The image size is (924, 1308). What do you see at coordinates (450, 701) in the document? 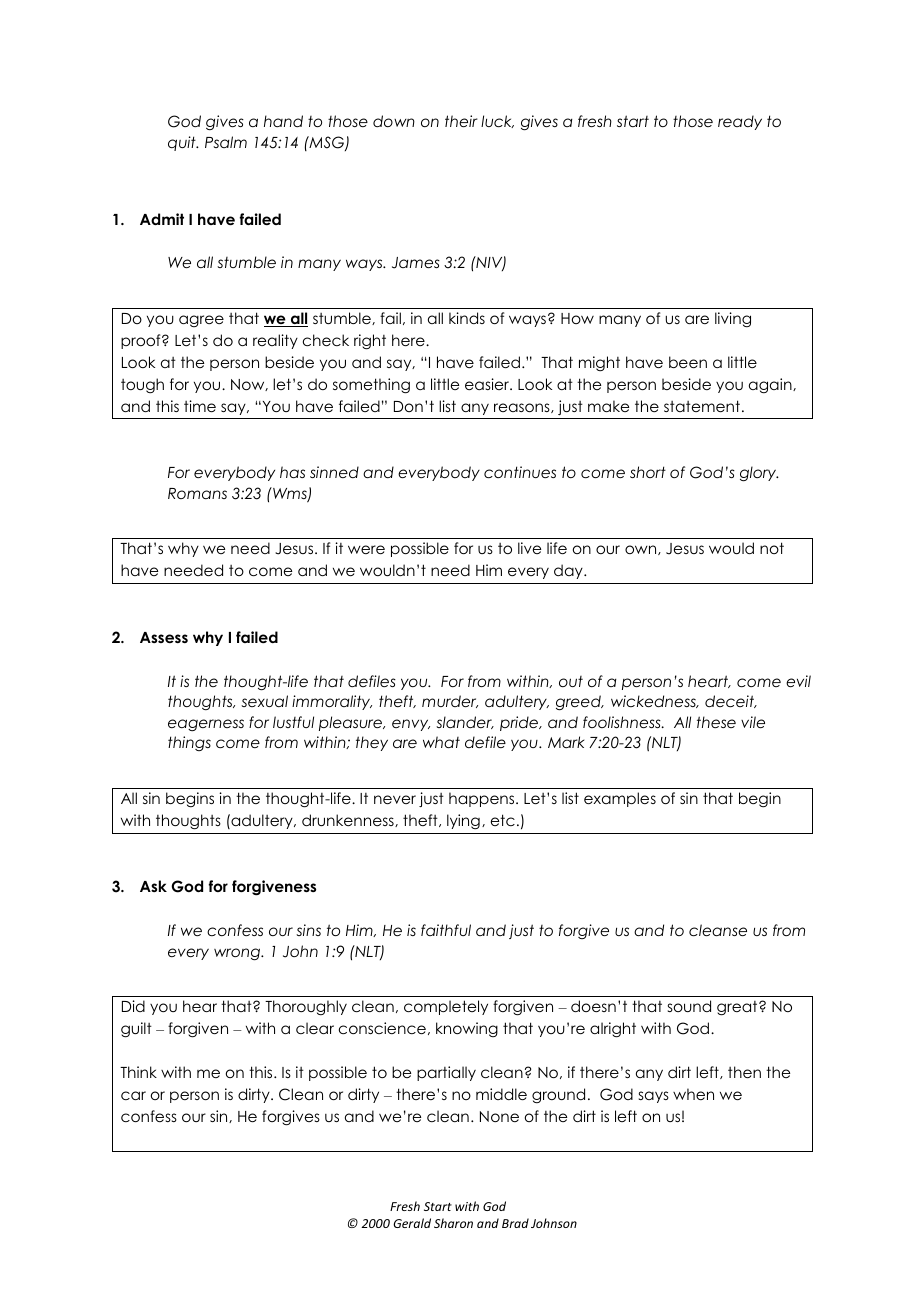
I see `murder` at bounding box center [450, 701].
